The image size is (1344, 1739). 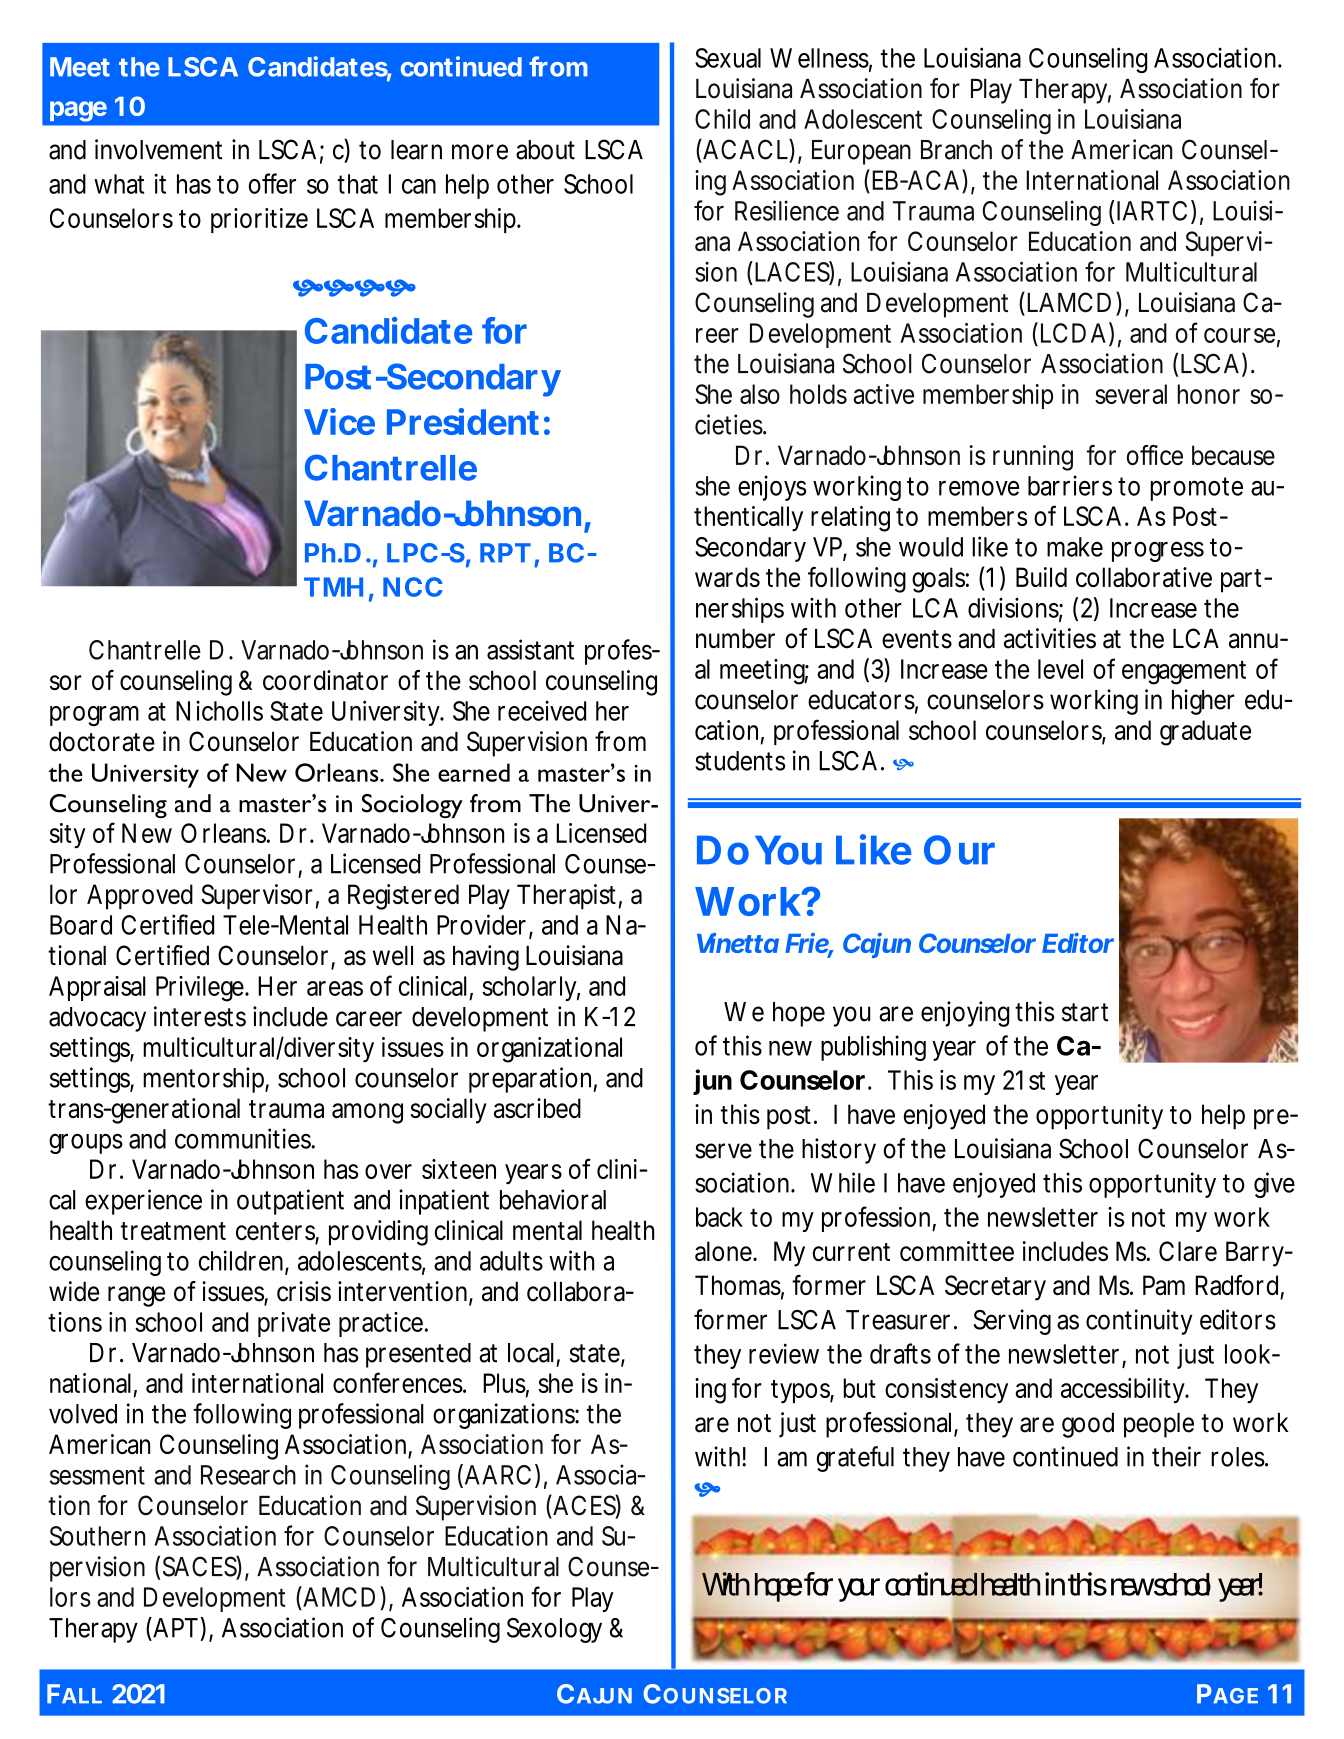 I want to click on their, so click(x=1176, y=1456).
